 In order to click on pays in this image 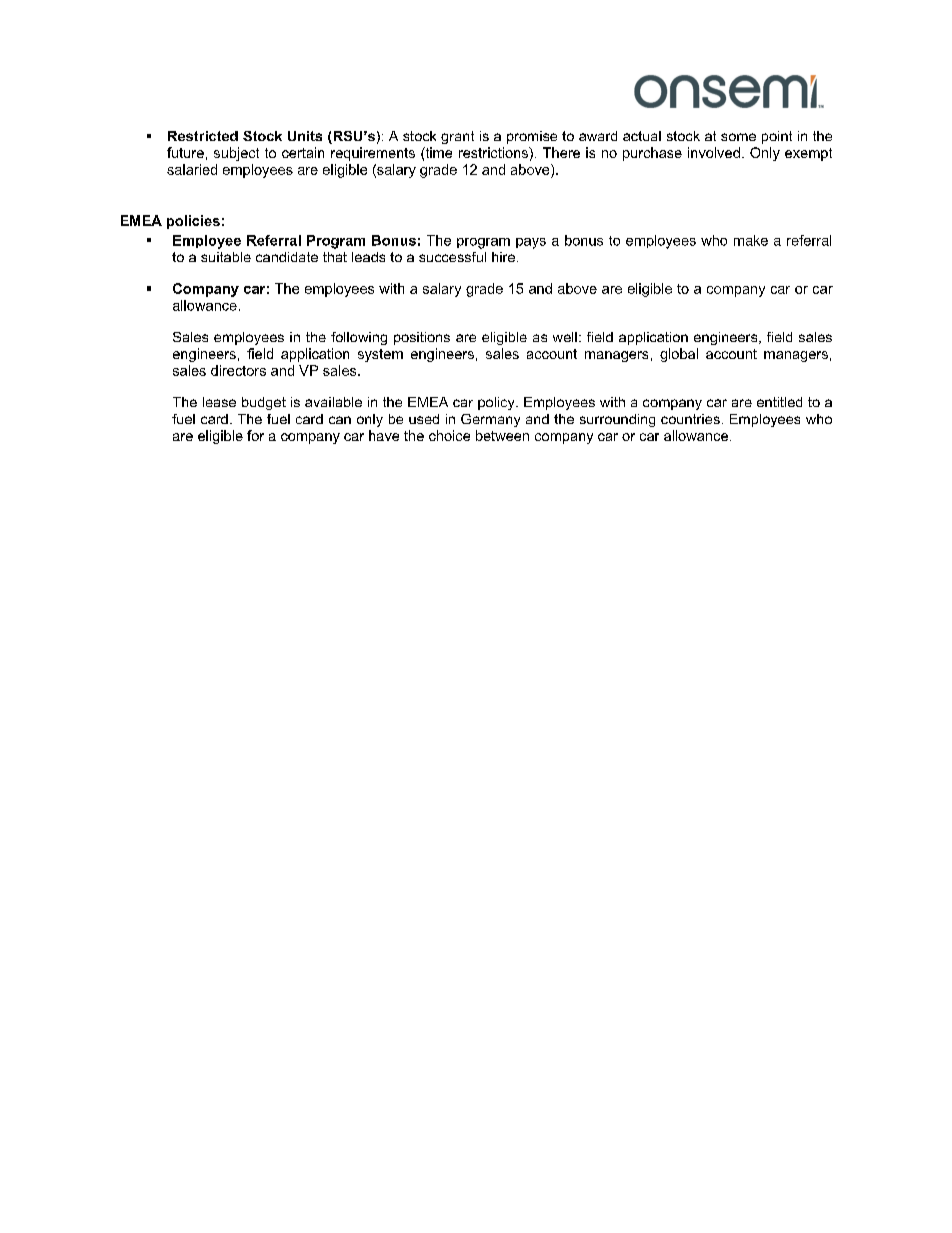, I will do `click(531, 243)`.
